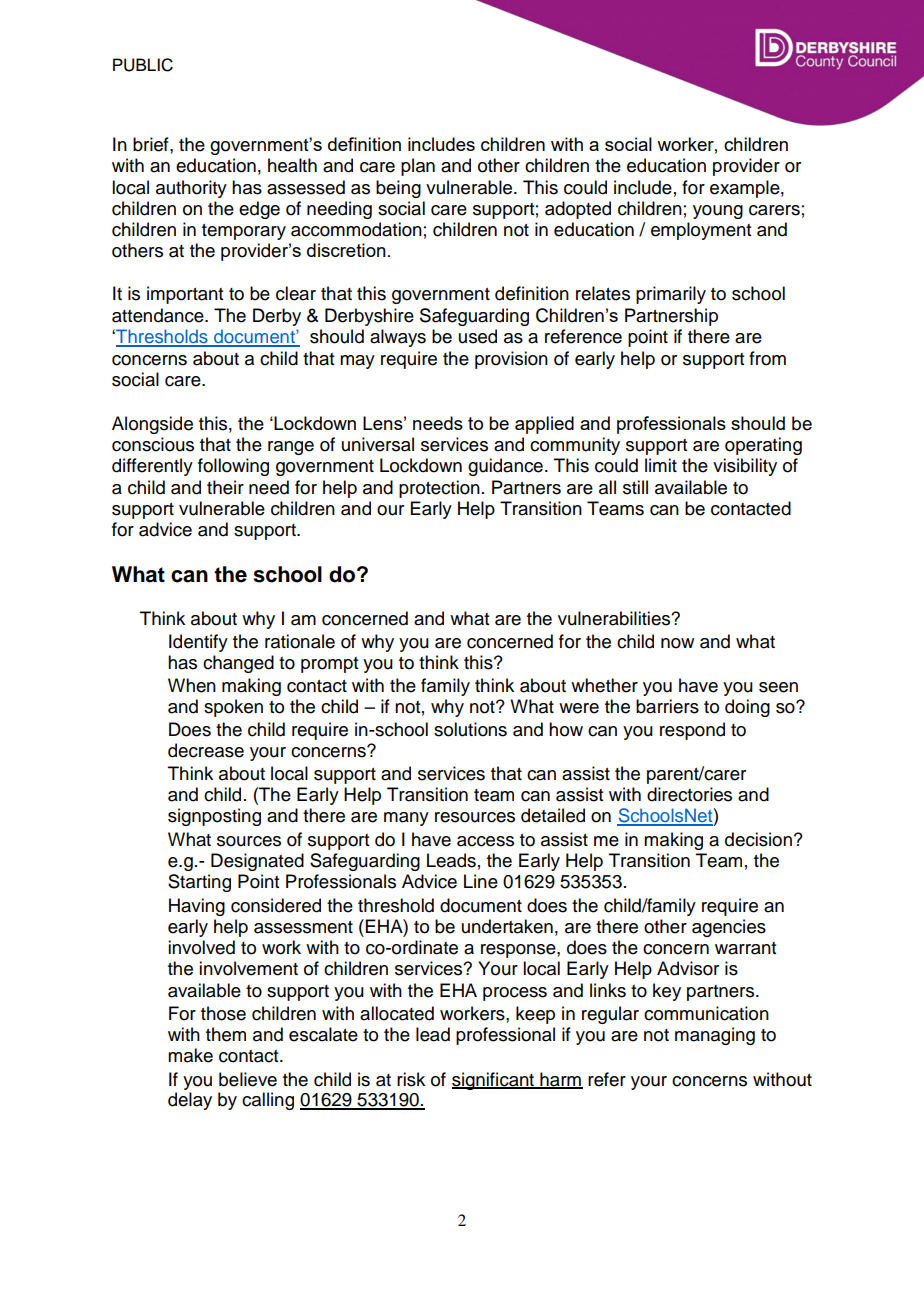 This page has height=1308, width=924. What do you see at coordinates (418, 167) in the page?
I see `plan` at bounding box center [418, 167].
